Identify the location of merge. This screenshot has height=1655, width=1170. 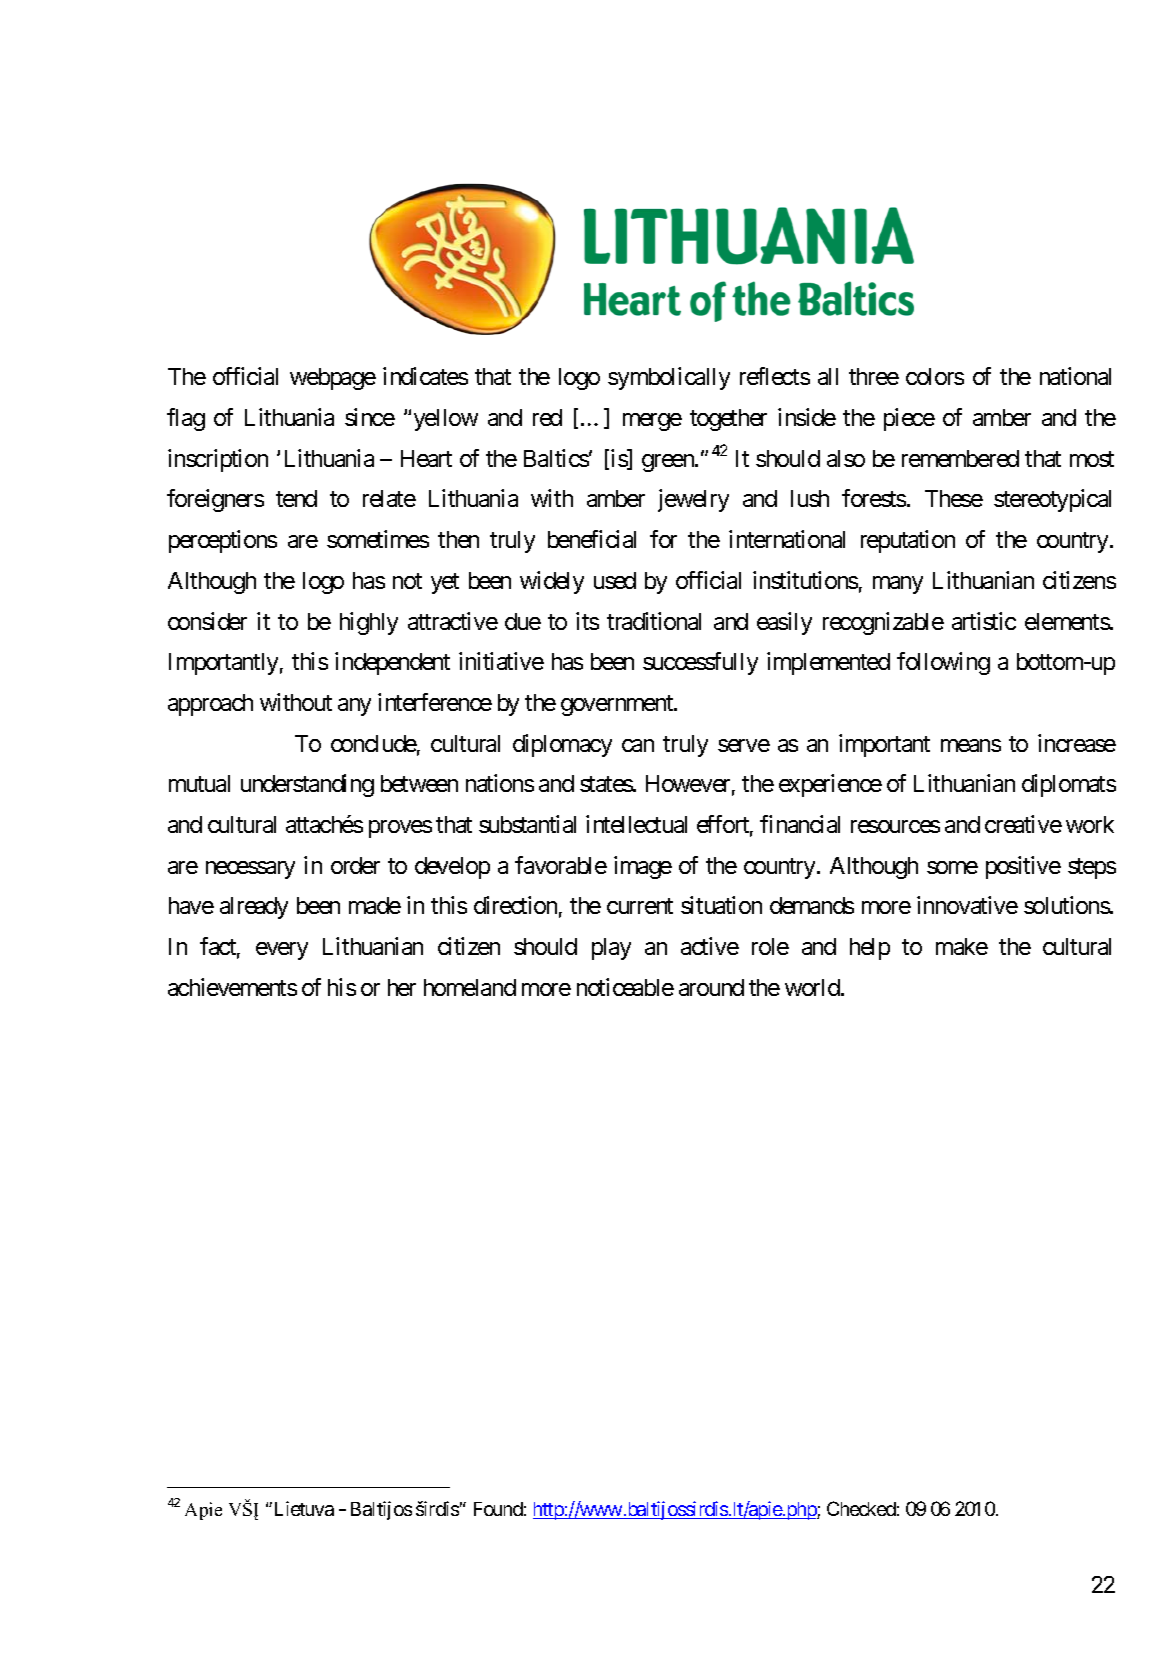
(652, 422).
